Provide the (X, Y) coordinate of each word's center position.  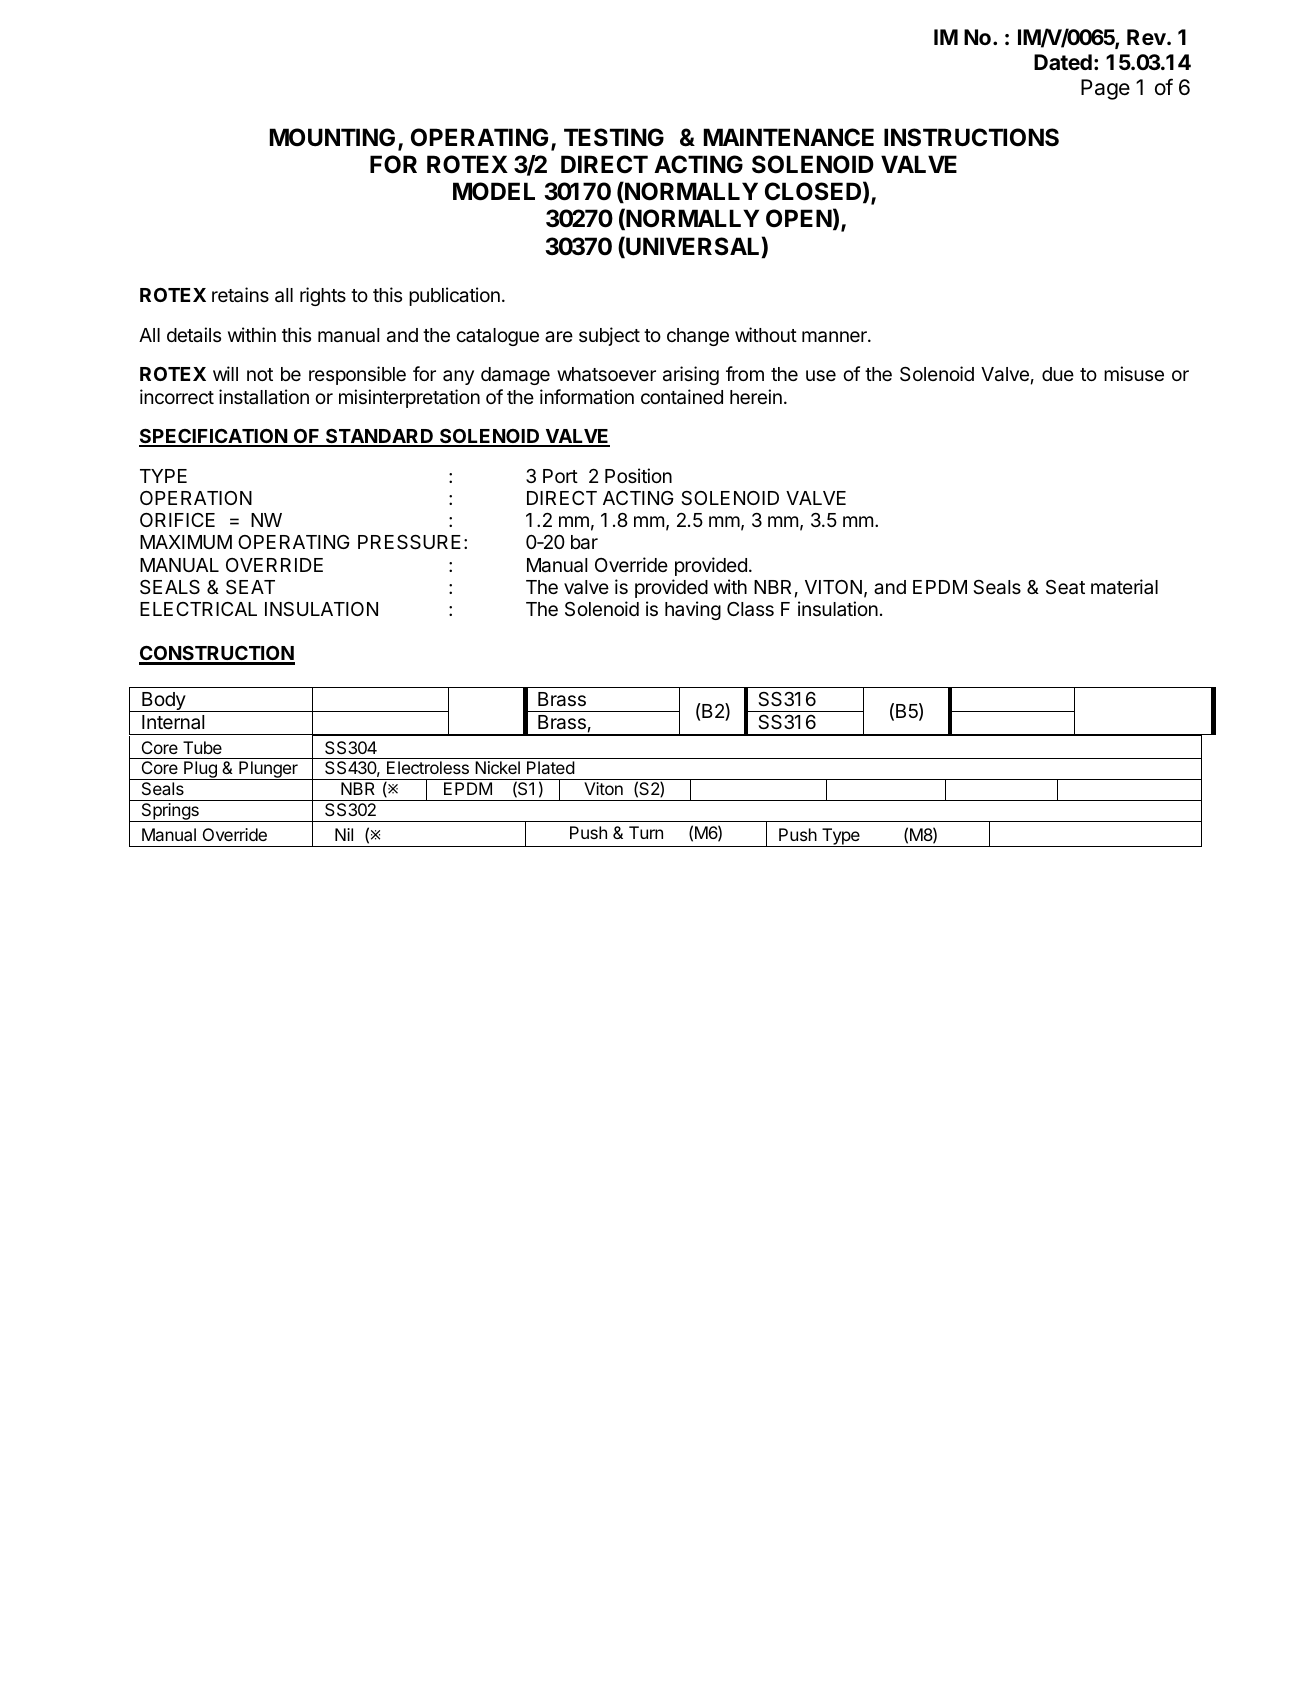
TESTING (614, 137)
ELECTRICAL (198, 609)
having (693, 610)
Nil (344, 834)
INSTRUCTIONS (971, 137)
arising (691, 375)
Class (750, 609)
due (1058, 374)
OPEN (799, 218)
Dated (1063, 62)
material (1124, 587)
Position (638, 475)
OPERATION (196, 498)
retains (240, 295)
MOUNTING (332, 137)
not (260, 374)
